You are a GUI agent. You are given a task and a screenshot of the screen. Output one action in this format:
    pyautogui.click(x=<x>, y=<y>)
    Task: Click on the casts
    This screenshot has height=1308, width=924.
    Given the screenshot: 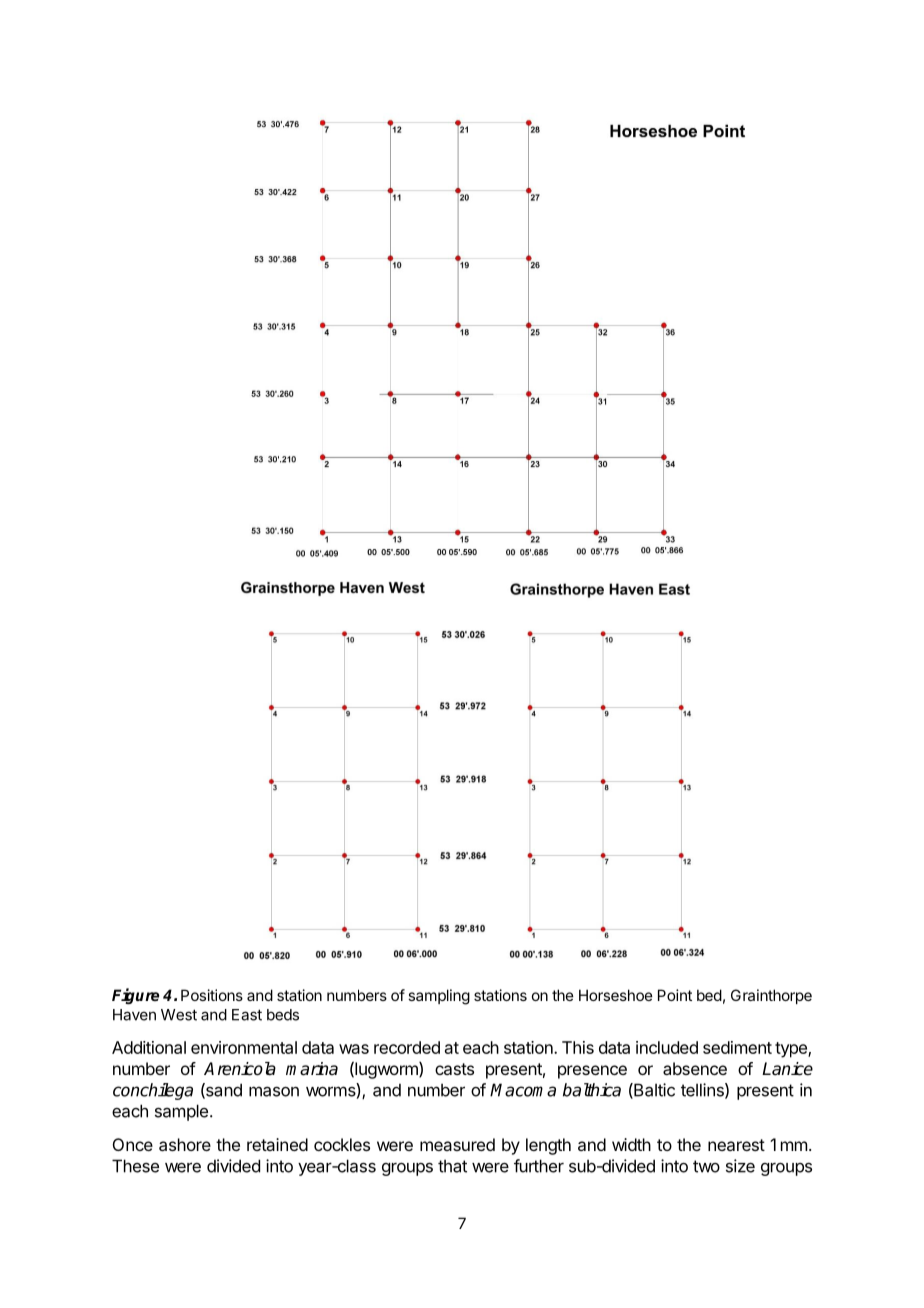 What is the action you would take?
    pyautogui.click(x=454, y=1069)
